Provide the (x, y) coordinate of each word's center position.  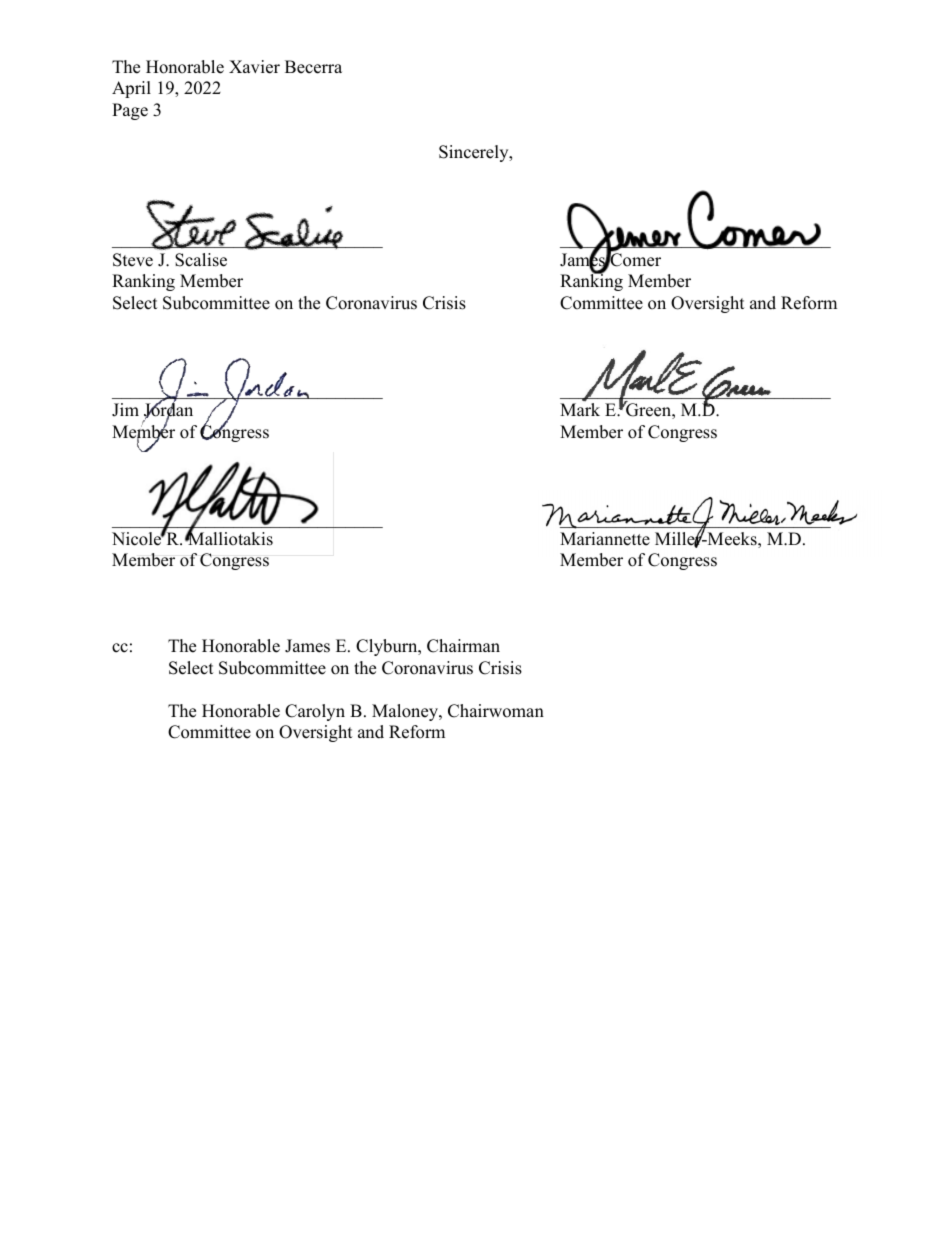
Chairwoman (496, 711)
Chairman (463, 646)
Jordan (168, 410)
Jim (125, 410)
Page (130, 111)
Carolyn (315, 712)
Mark (580, 408)
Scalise (201, 260)
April (131, 89)
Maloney (406, 712)
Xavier (254, 67)
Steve (133, 260)
